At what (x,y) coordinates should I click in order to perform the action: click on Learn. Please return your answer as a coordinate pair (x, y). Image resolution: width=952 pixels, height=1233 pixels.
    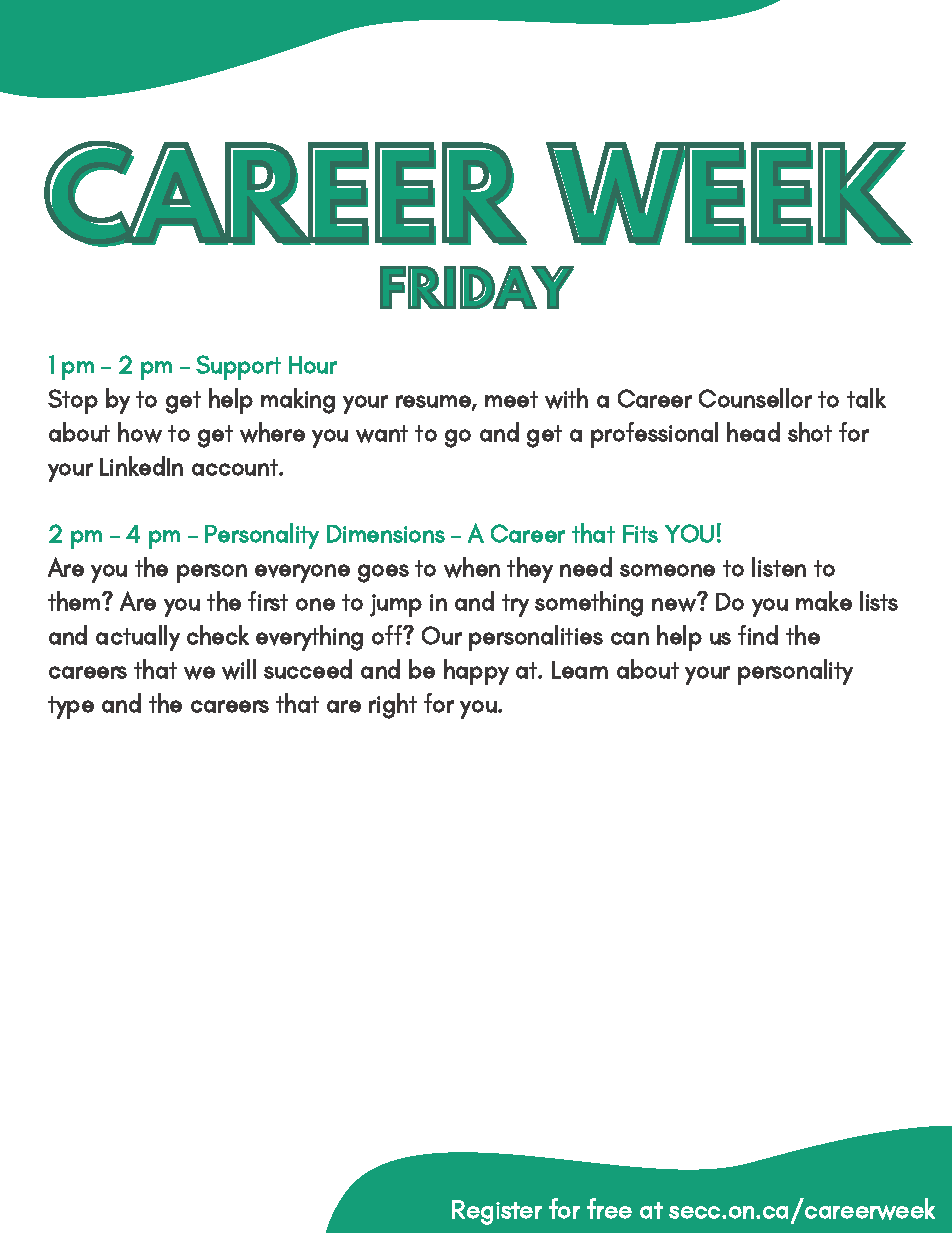
    Looking at the image, I should click on (580, 670).
